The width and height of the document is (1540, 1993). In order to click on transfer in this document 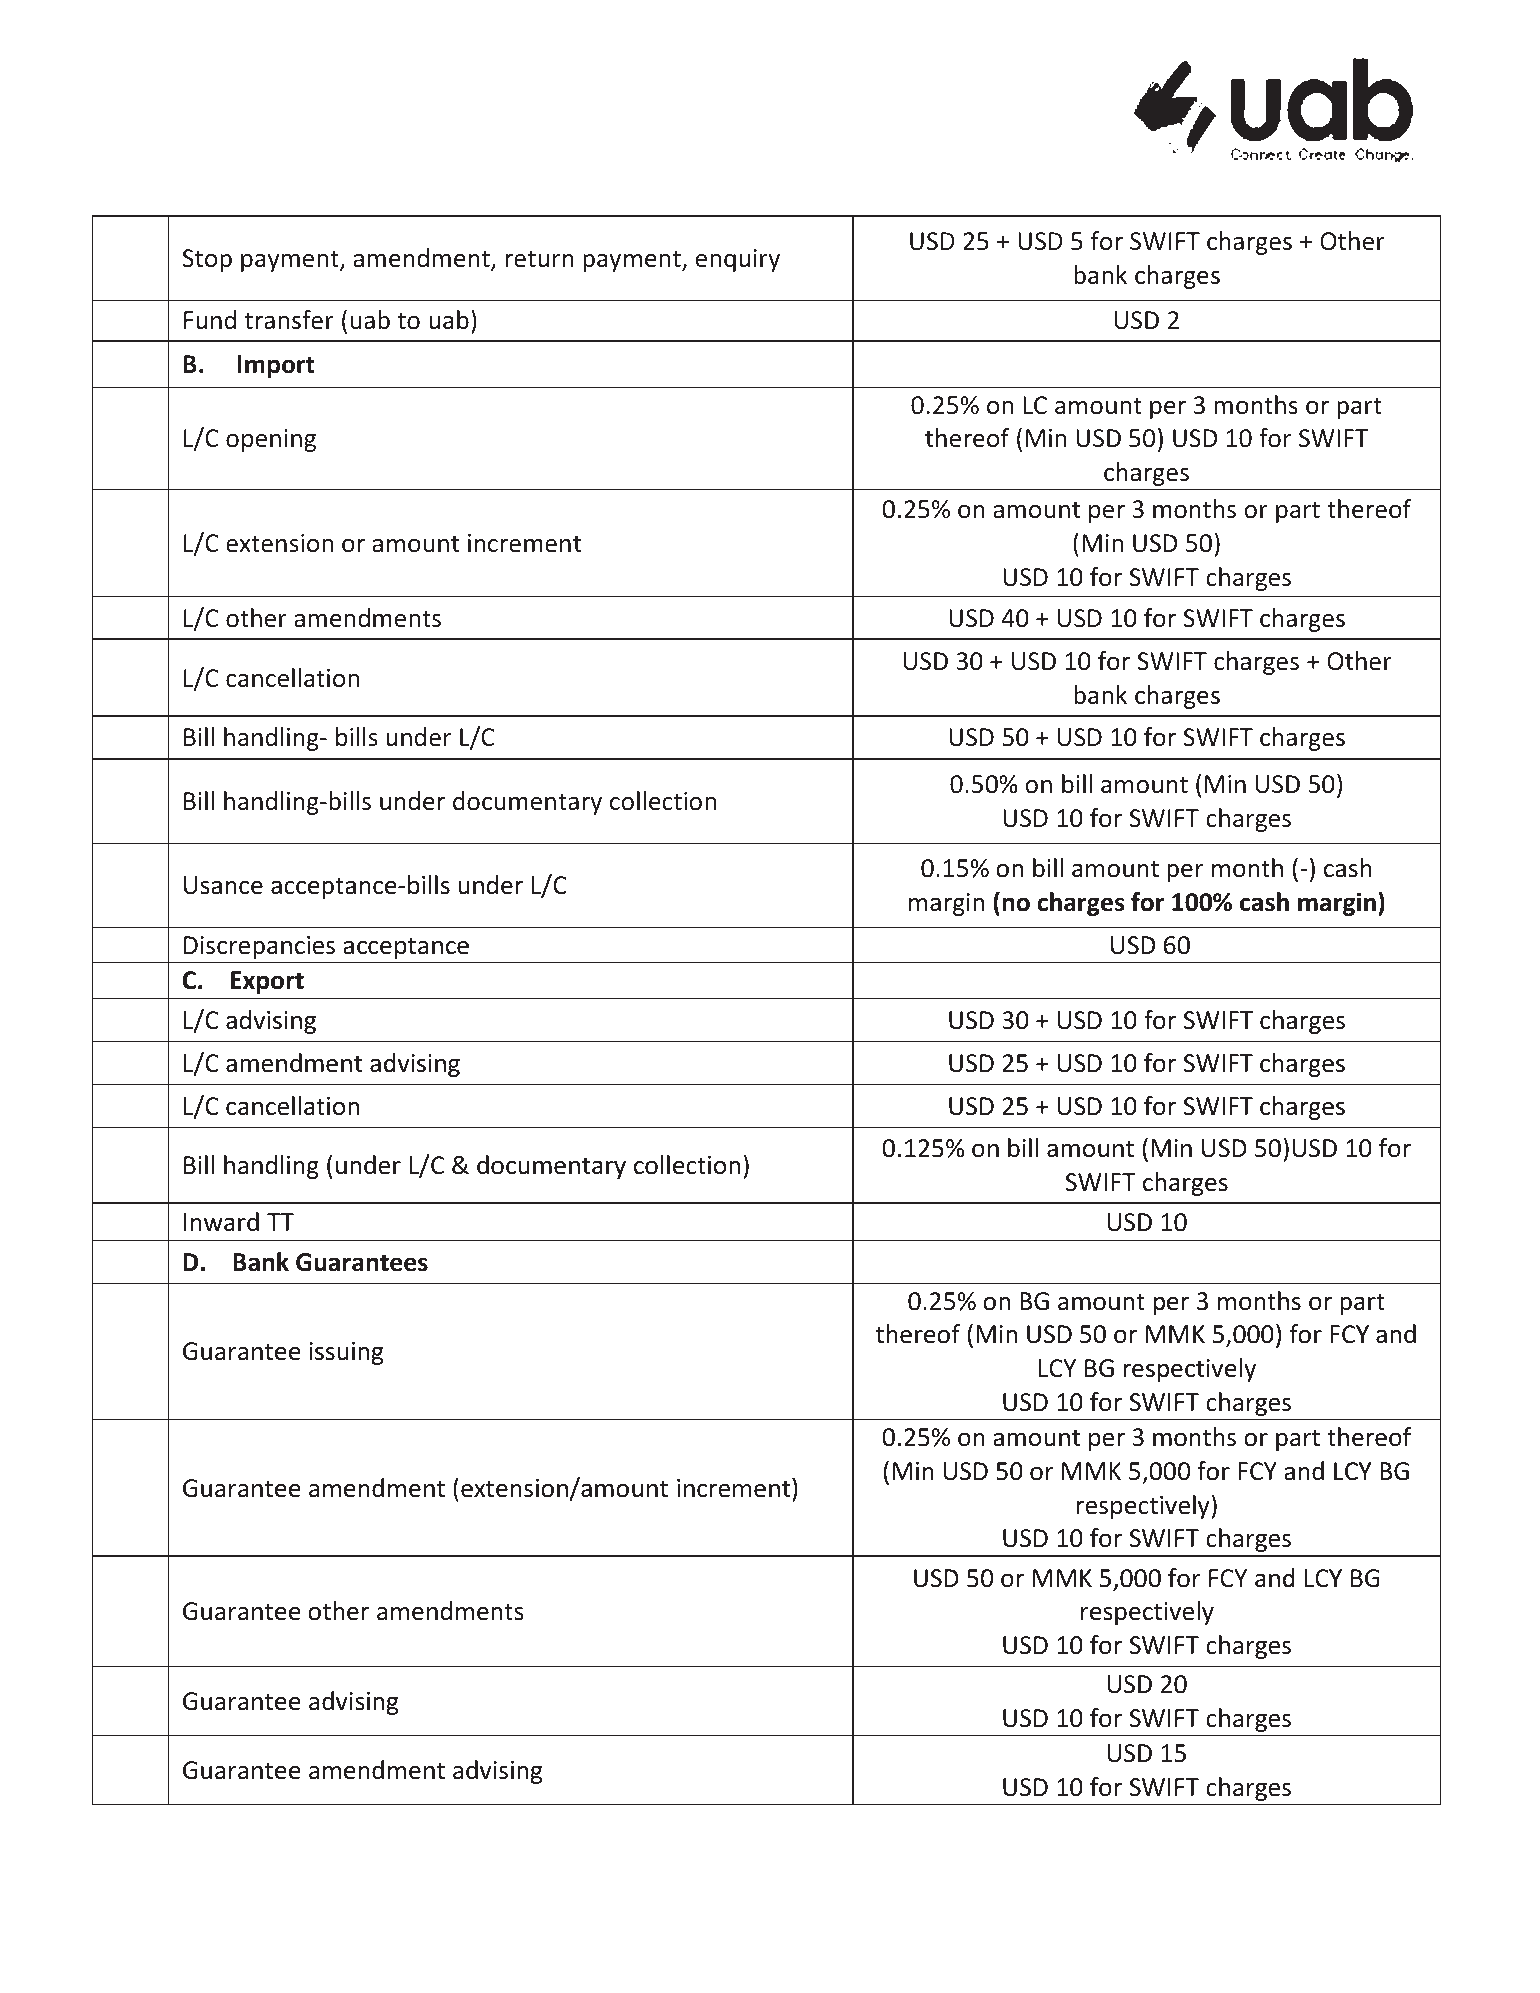, I will do `click(289, 320)`.
